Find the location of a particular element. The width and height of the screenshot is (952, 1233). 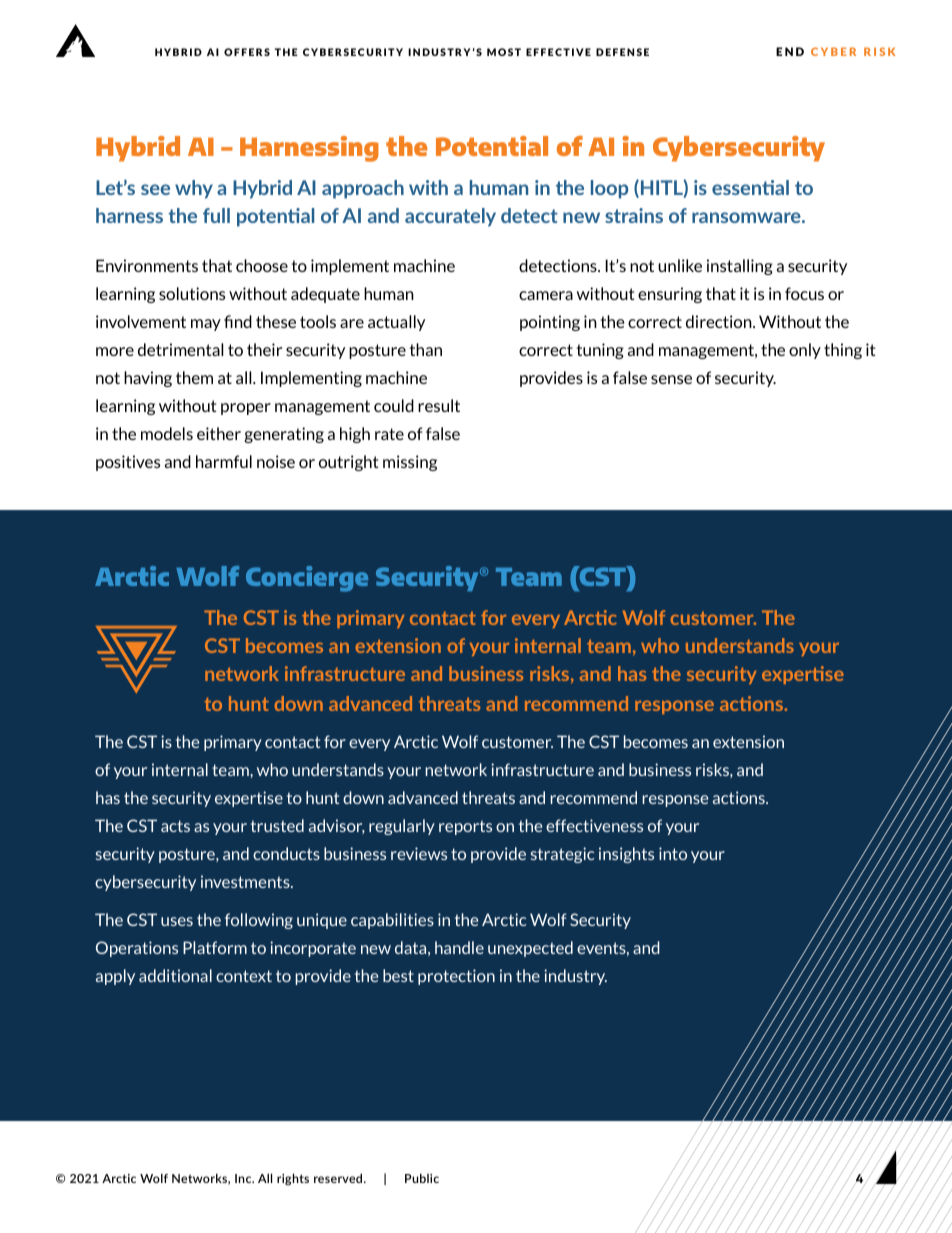

essential is located at coordinates (750, 187).
